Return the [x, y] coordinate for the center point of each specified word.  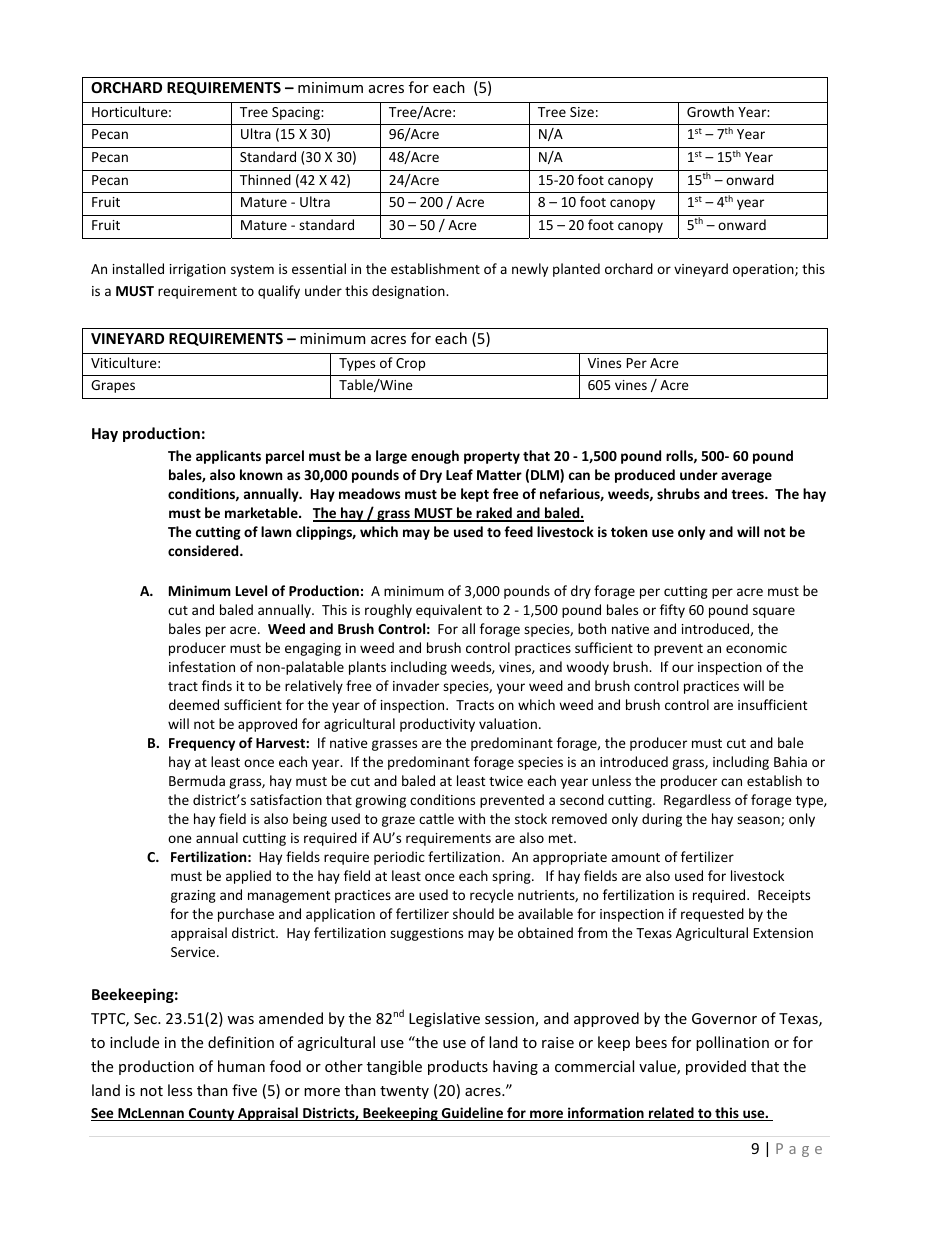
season [759, 821]
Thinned [265, 179]
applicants [228, 457]
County [211, 1114]
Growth [710, 111]
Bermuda [197, 780]
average [746, 477]
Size [582, 112]
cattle [436, 818]
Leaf [459, 474]
